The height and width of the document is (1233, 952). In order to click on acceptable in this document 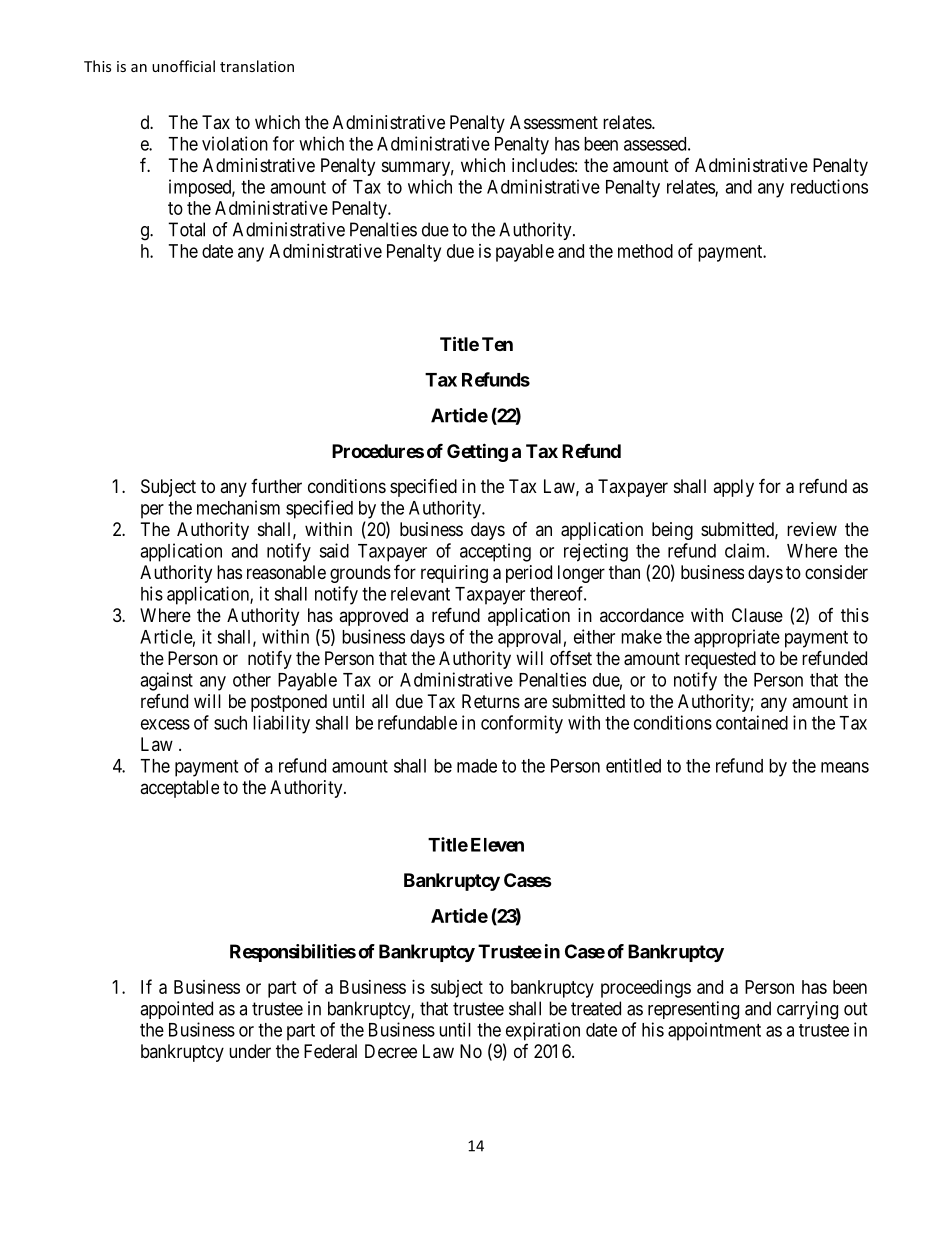, I will do `click(179, 789)`.
